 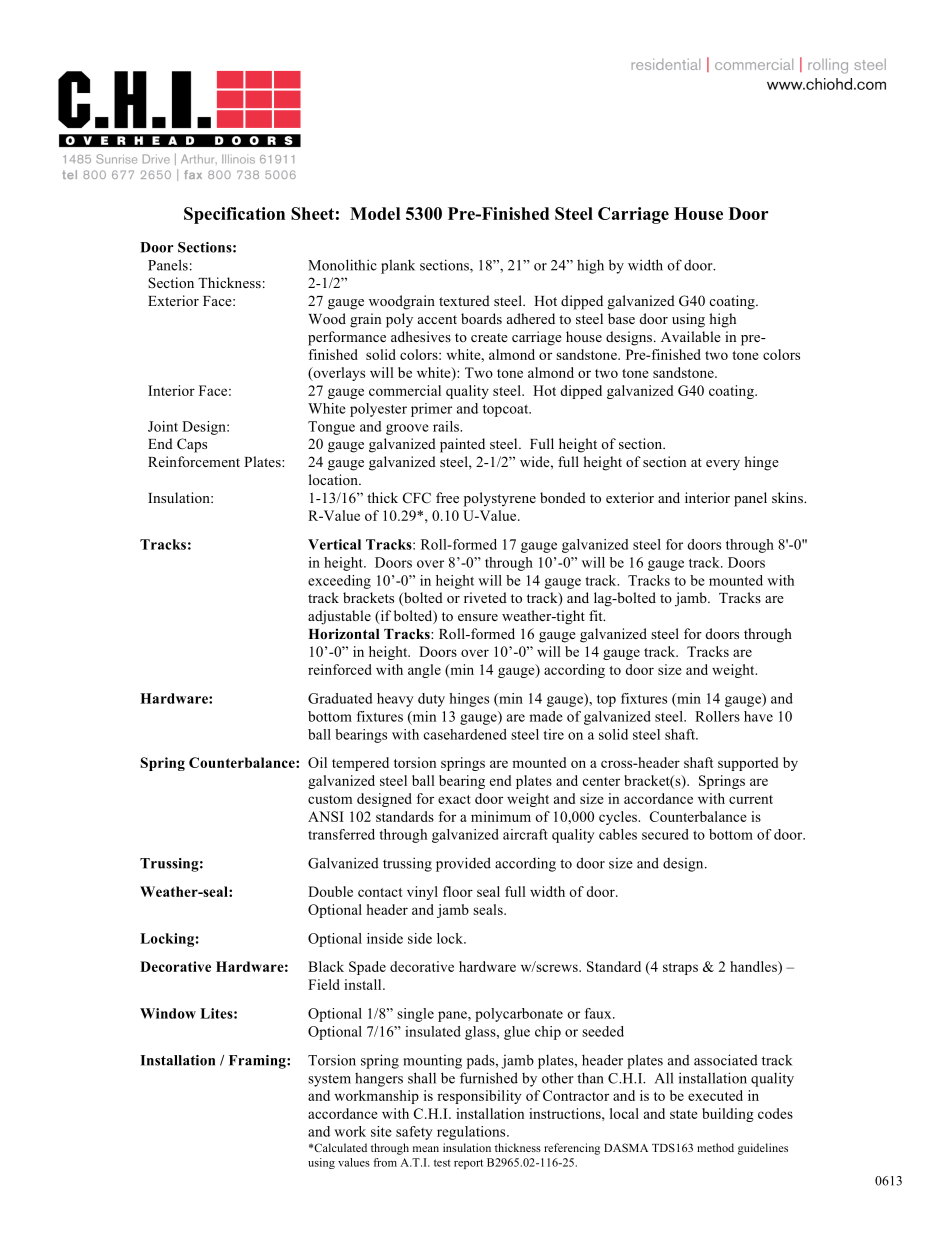 What do you see at coordinates (758, 716) in the page?
I see `have` at bounding box center [758, 716].
